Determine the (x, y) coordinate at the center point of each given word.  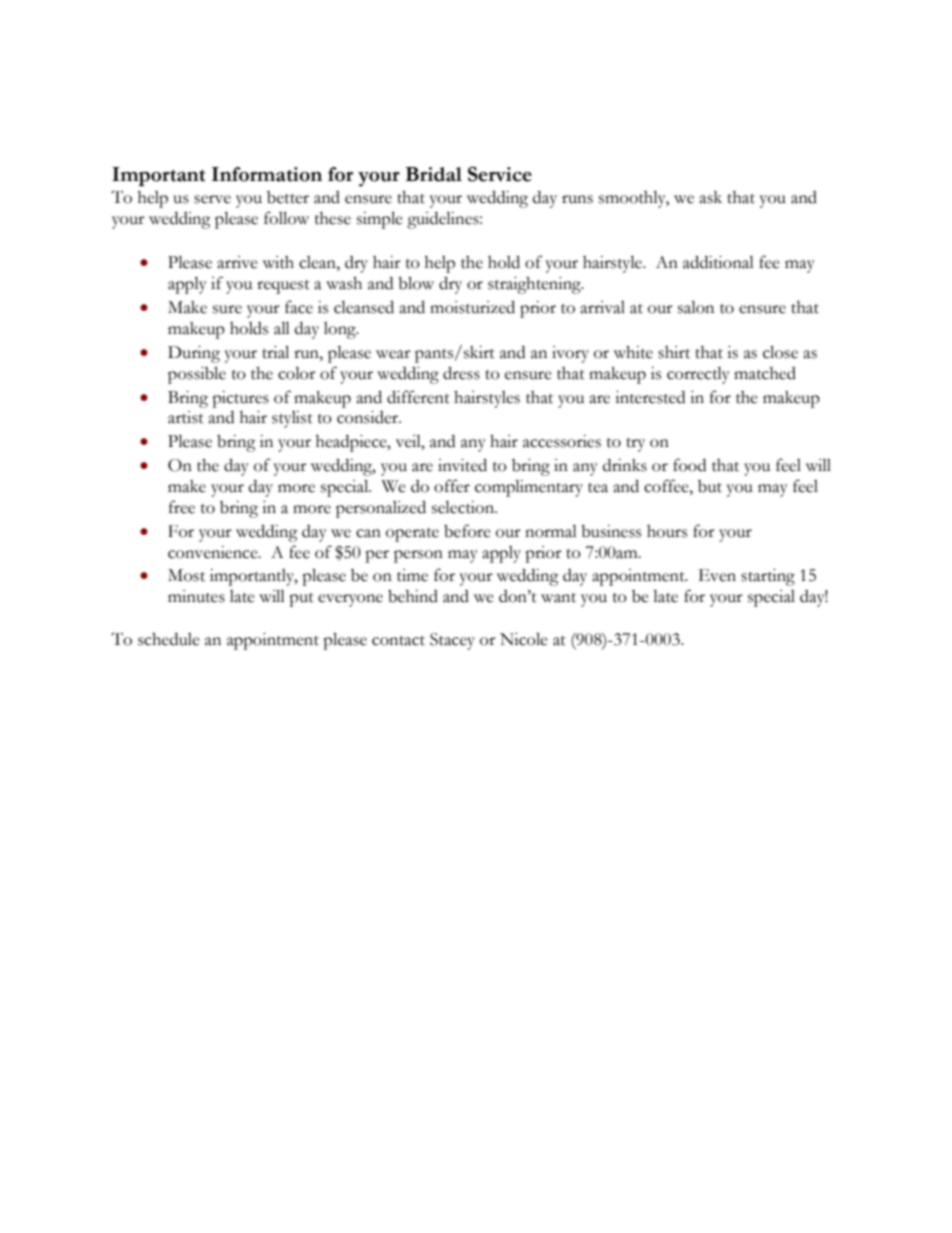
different (418, 397)
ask (710, 197)
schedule (169, 639)
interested (650, 397)
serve (212, 199)
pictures (240, 399)
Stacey (452, 641)
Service (500, 174)
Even (717, 575)
